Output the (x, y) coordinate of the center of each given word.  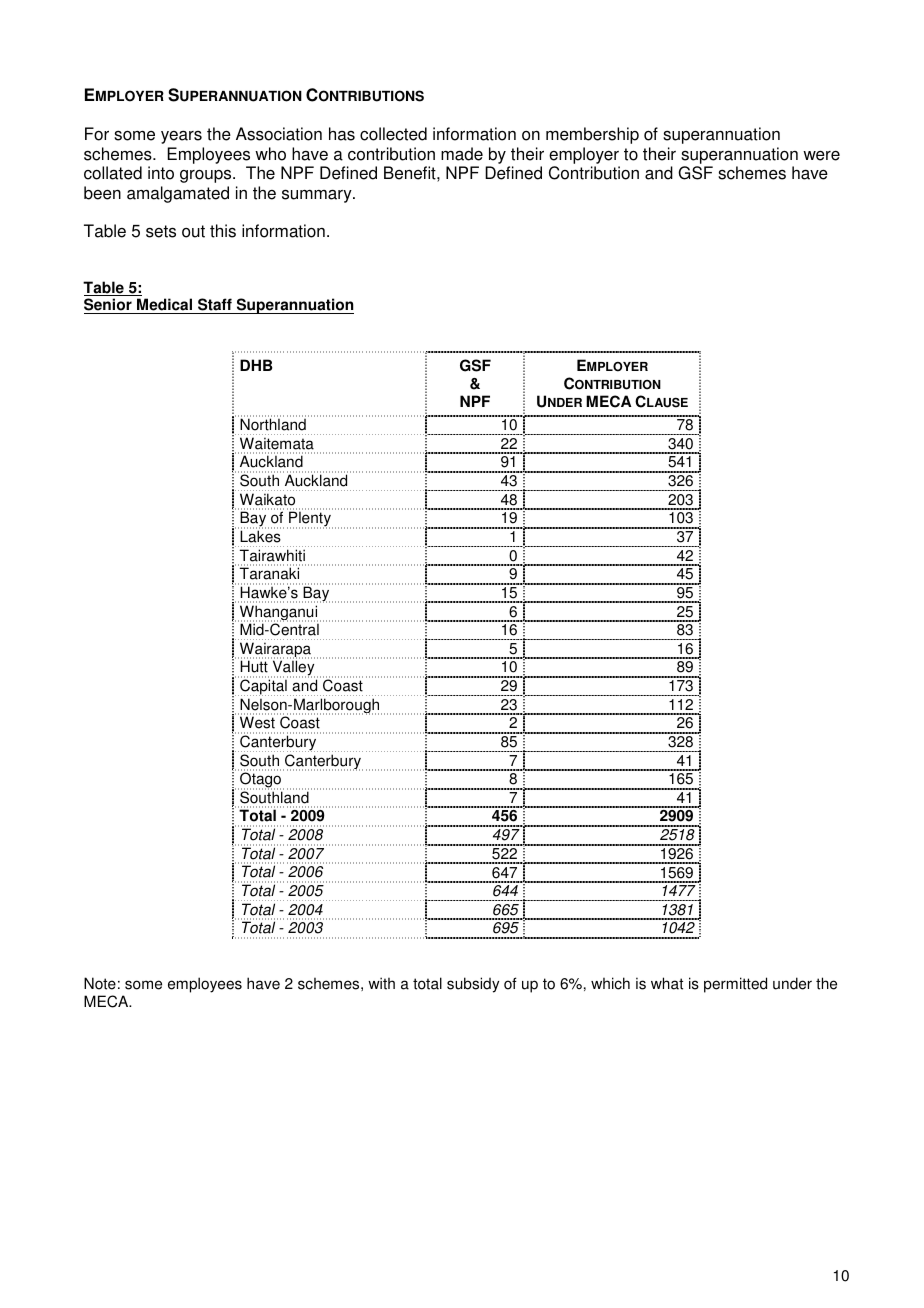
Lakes (260, 536)
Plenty (310, 520)
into (161, 173)
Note (100, 983)
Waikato (267, 499)
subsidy (473, 985)
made (462, 154)
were (821, 156)
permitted (735, 985)
